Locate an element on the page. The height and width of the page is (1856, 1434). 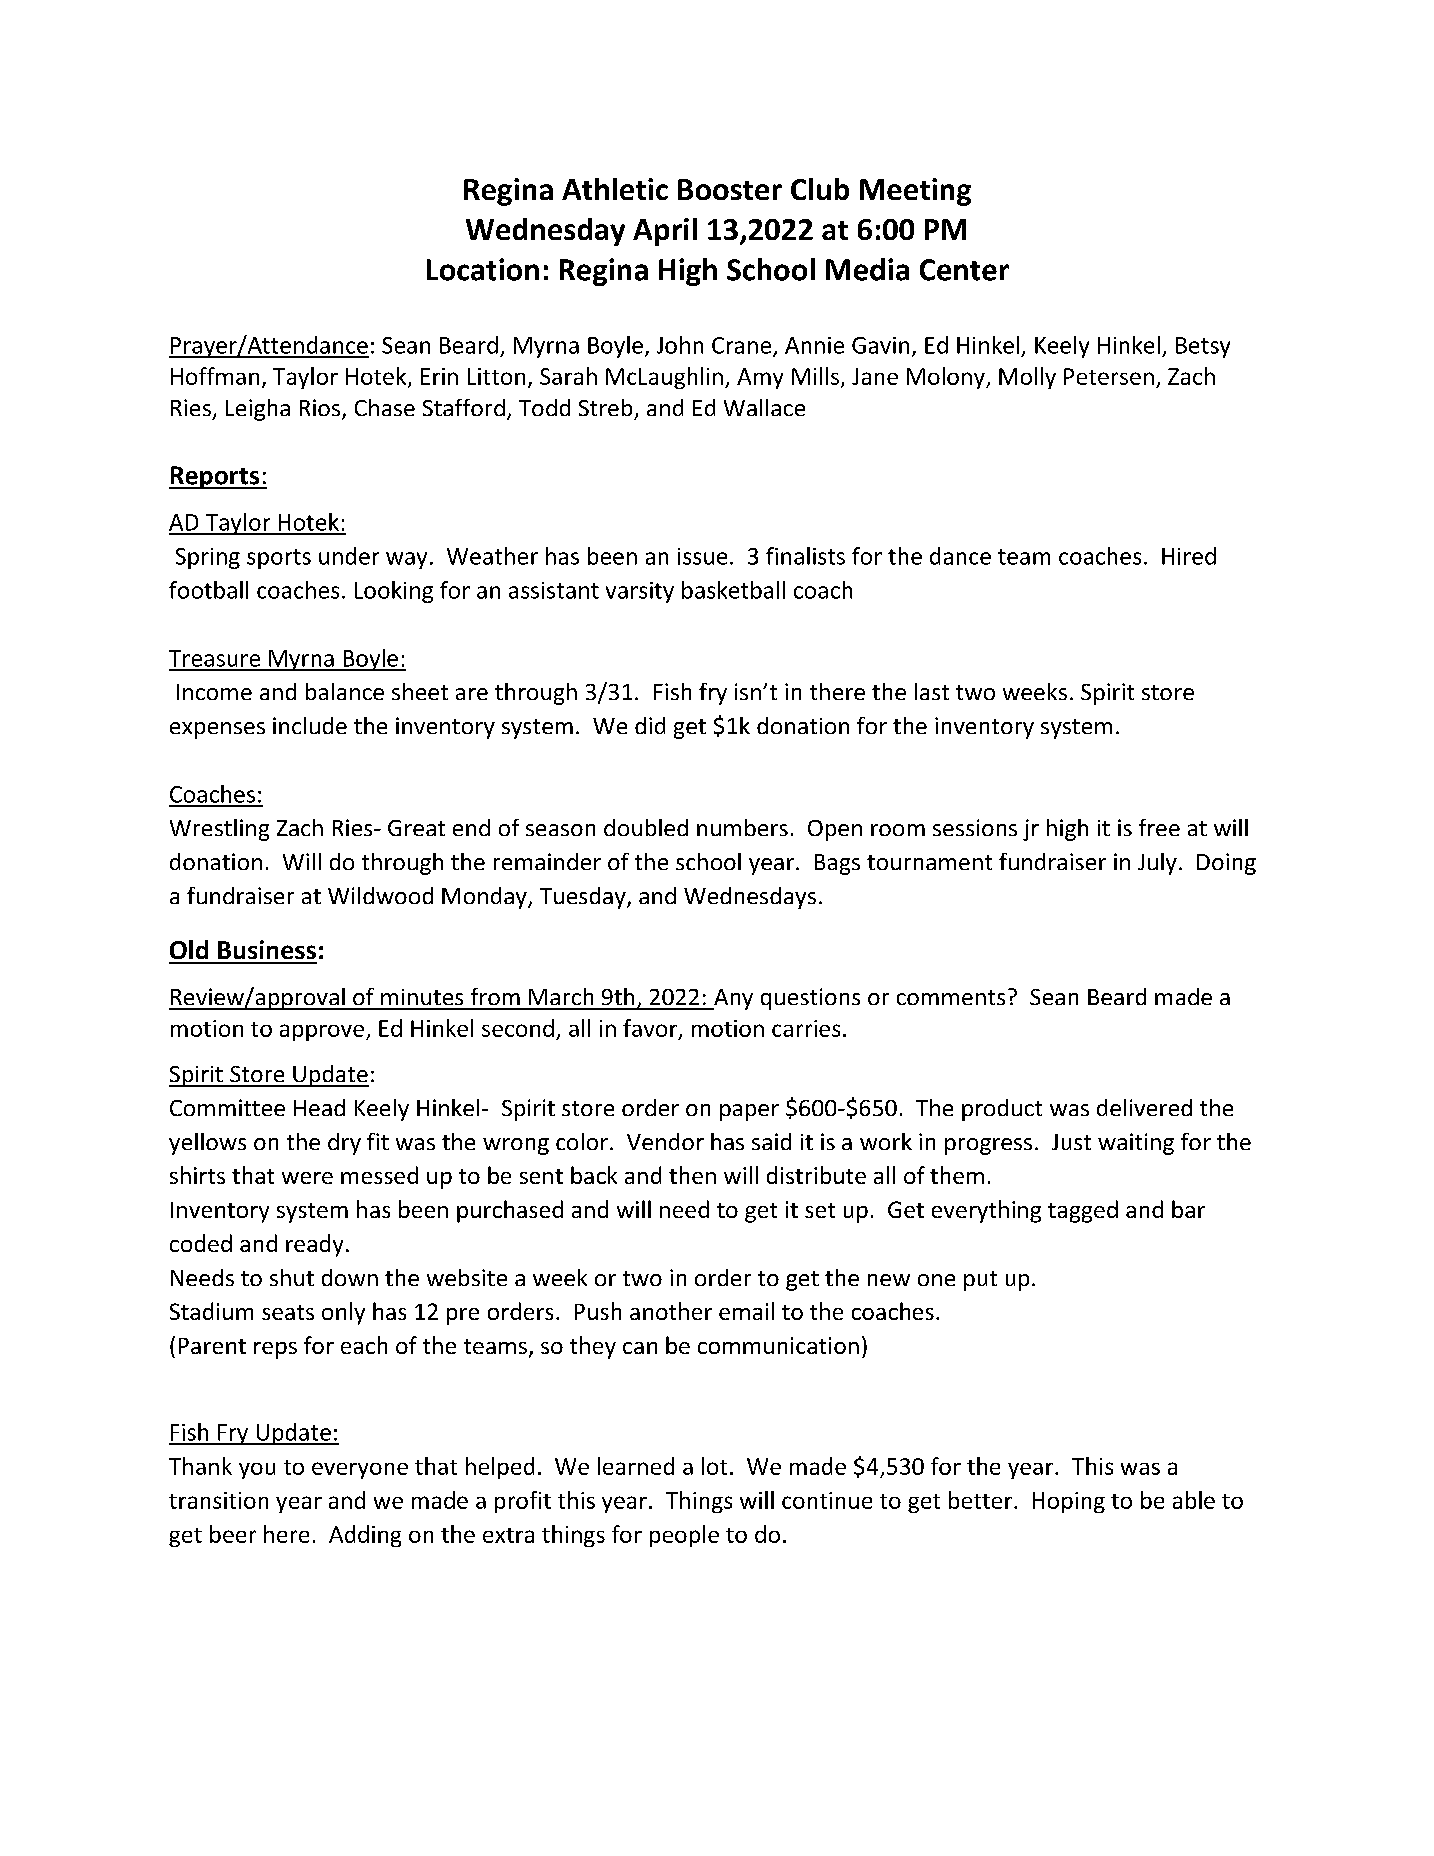
then is located at coordinates (692, 1175).
